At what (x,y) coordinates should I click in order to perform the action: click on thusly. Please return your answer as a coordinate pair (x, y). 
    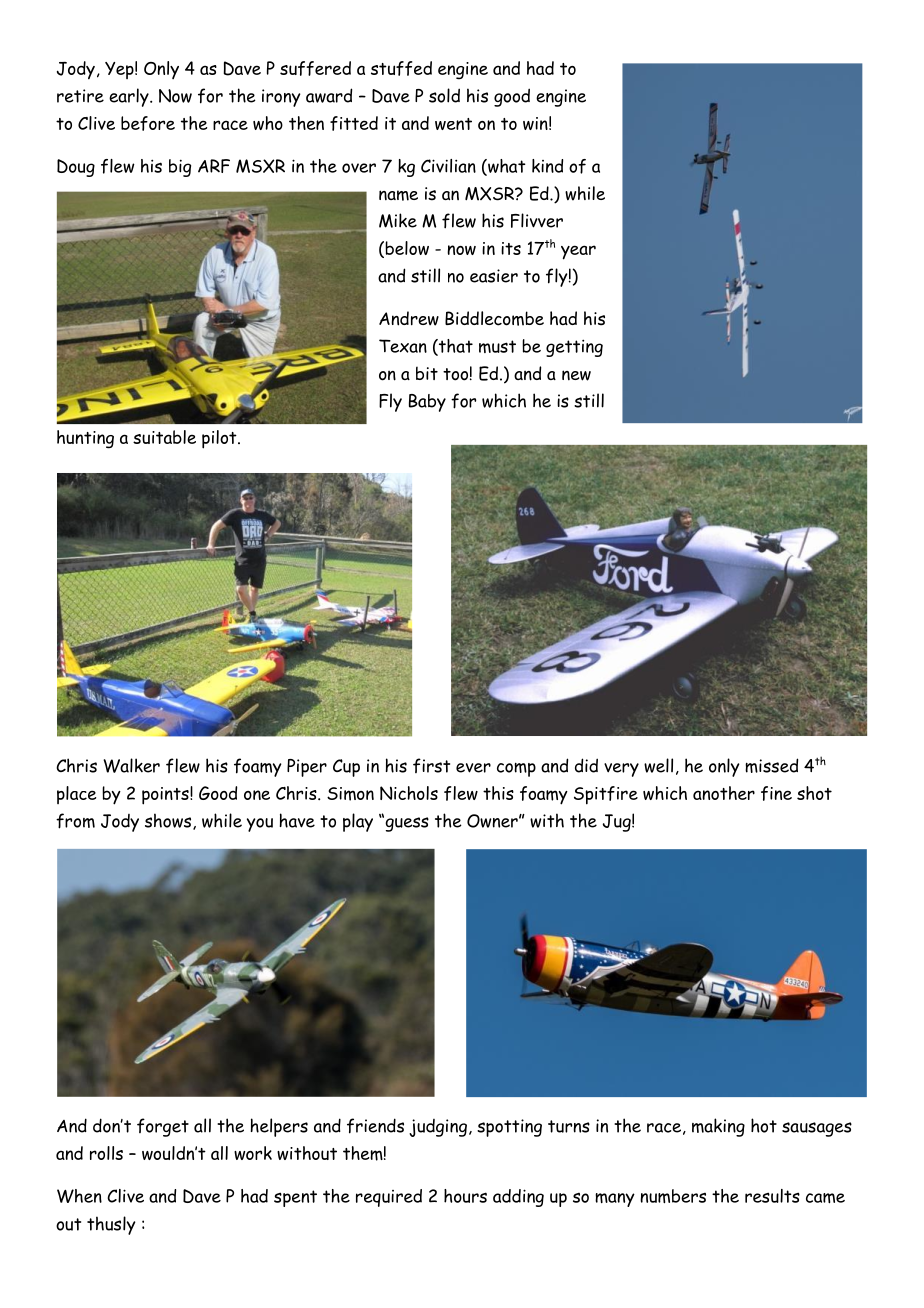
    Looking at the image, I should click on (111, 1225).
